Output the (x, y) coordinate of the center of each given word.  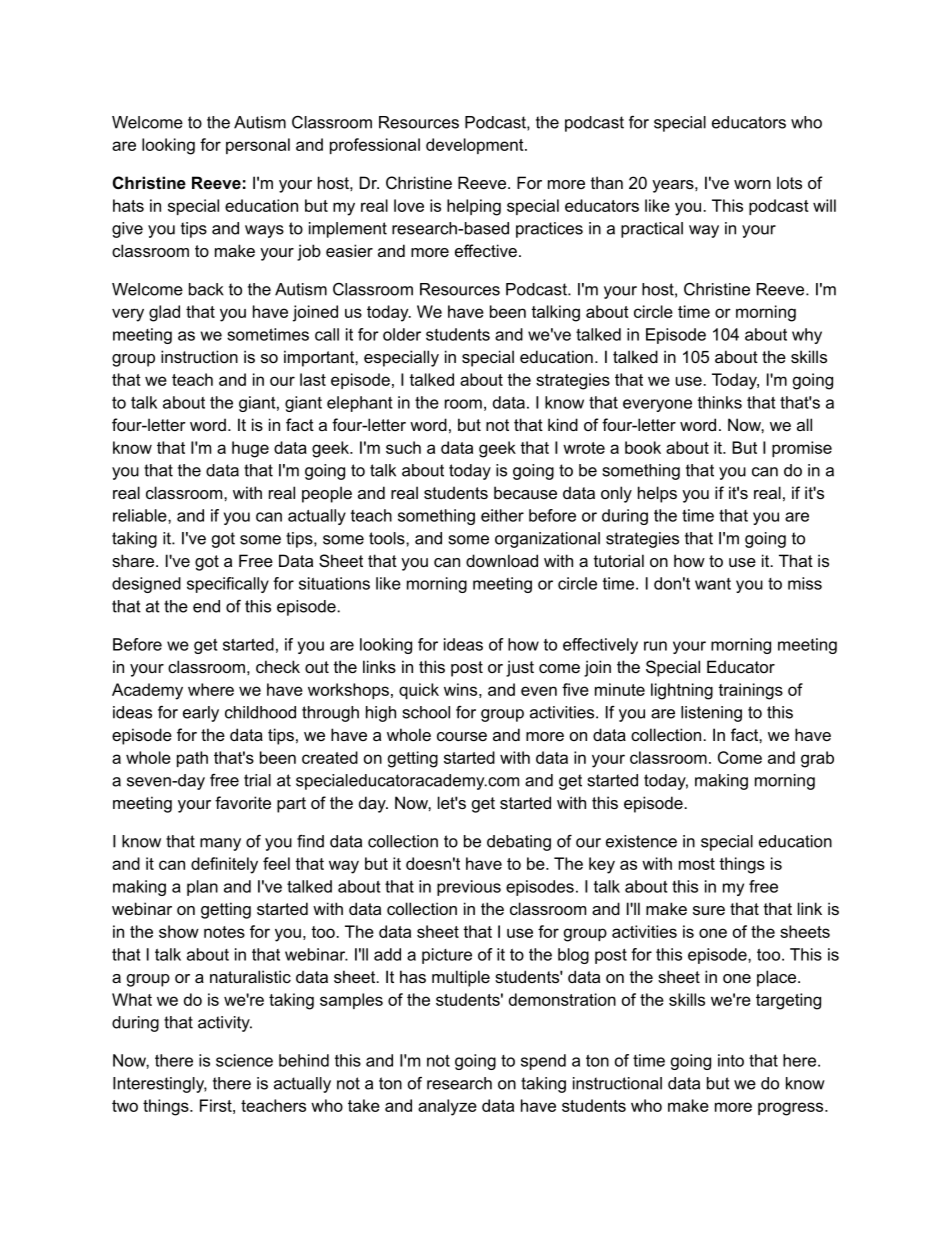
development (476, 146)
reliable (141, 515)
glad (164, 313)
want (713, 584)
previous (469, 888)
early (201, 714)
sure (709, 910)
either (502, 515)
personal (258, 146)
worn (752, 184)
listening (711, 714)
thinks (720, 402)
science (244, 1060)
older (402, 334)
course (462, 736)
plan (202, 888)
